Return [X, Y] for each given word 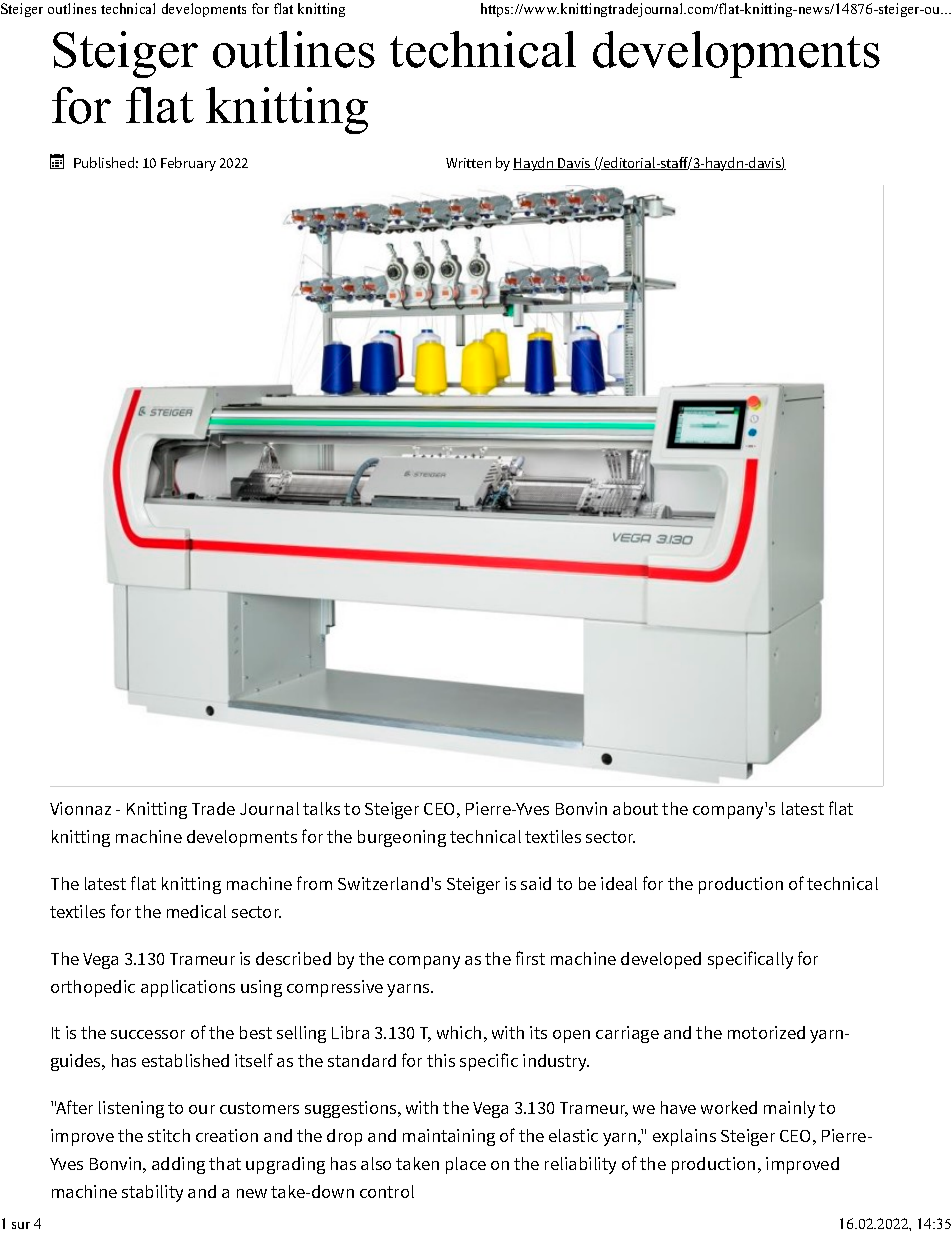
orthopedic [93, 988]
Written [468, 163]
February [188, 164]
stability [152, 1193]
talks [321, 808]
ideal [619, 883]
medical [196, 911]
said [536, 883]
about [635, 808]
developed [661, 960]
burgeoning [402, 838]
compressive [335, 988]
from [314, 883]
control [387, 1191]
